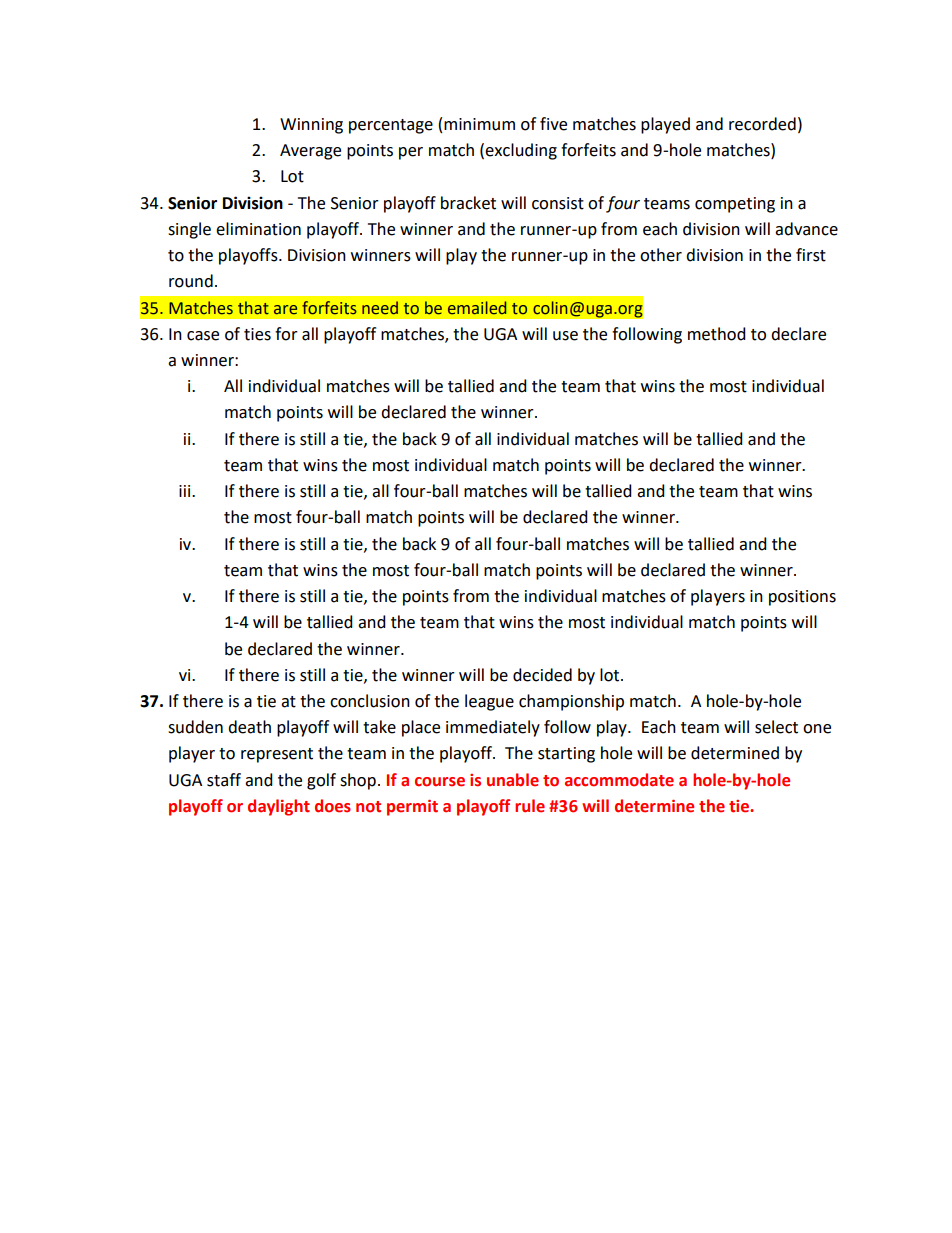 This image has width=952, height=1233. Describe the element at coordinates (310, 152) in the image. I see `Average` at that location.
